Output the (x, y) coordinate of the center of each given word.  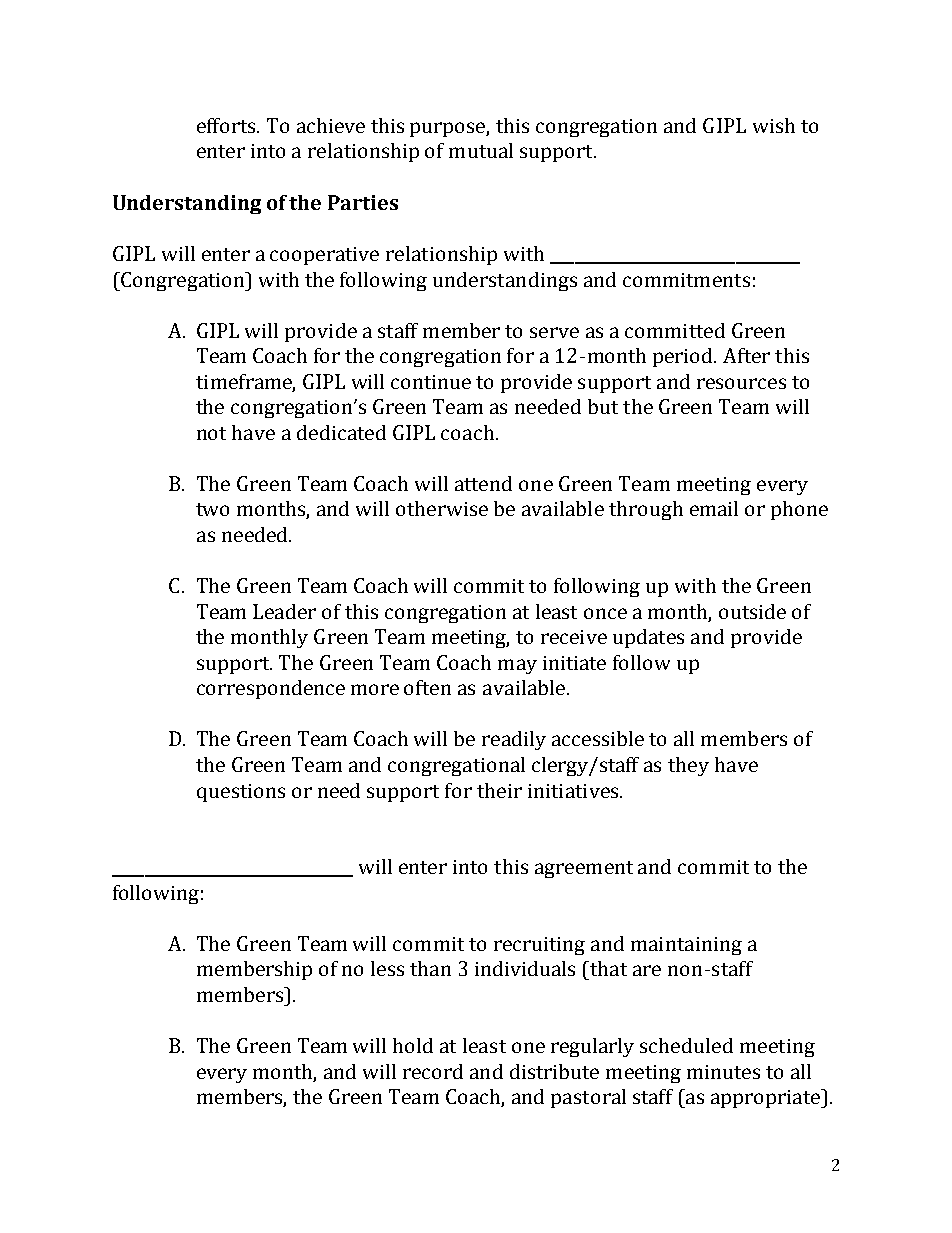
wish (774, 125)
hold (413, 1045)
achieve (331, 125)
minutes (723, 1072)
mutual (481, 150)
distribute (554, 1071)
